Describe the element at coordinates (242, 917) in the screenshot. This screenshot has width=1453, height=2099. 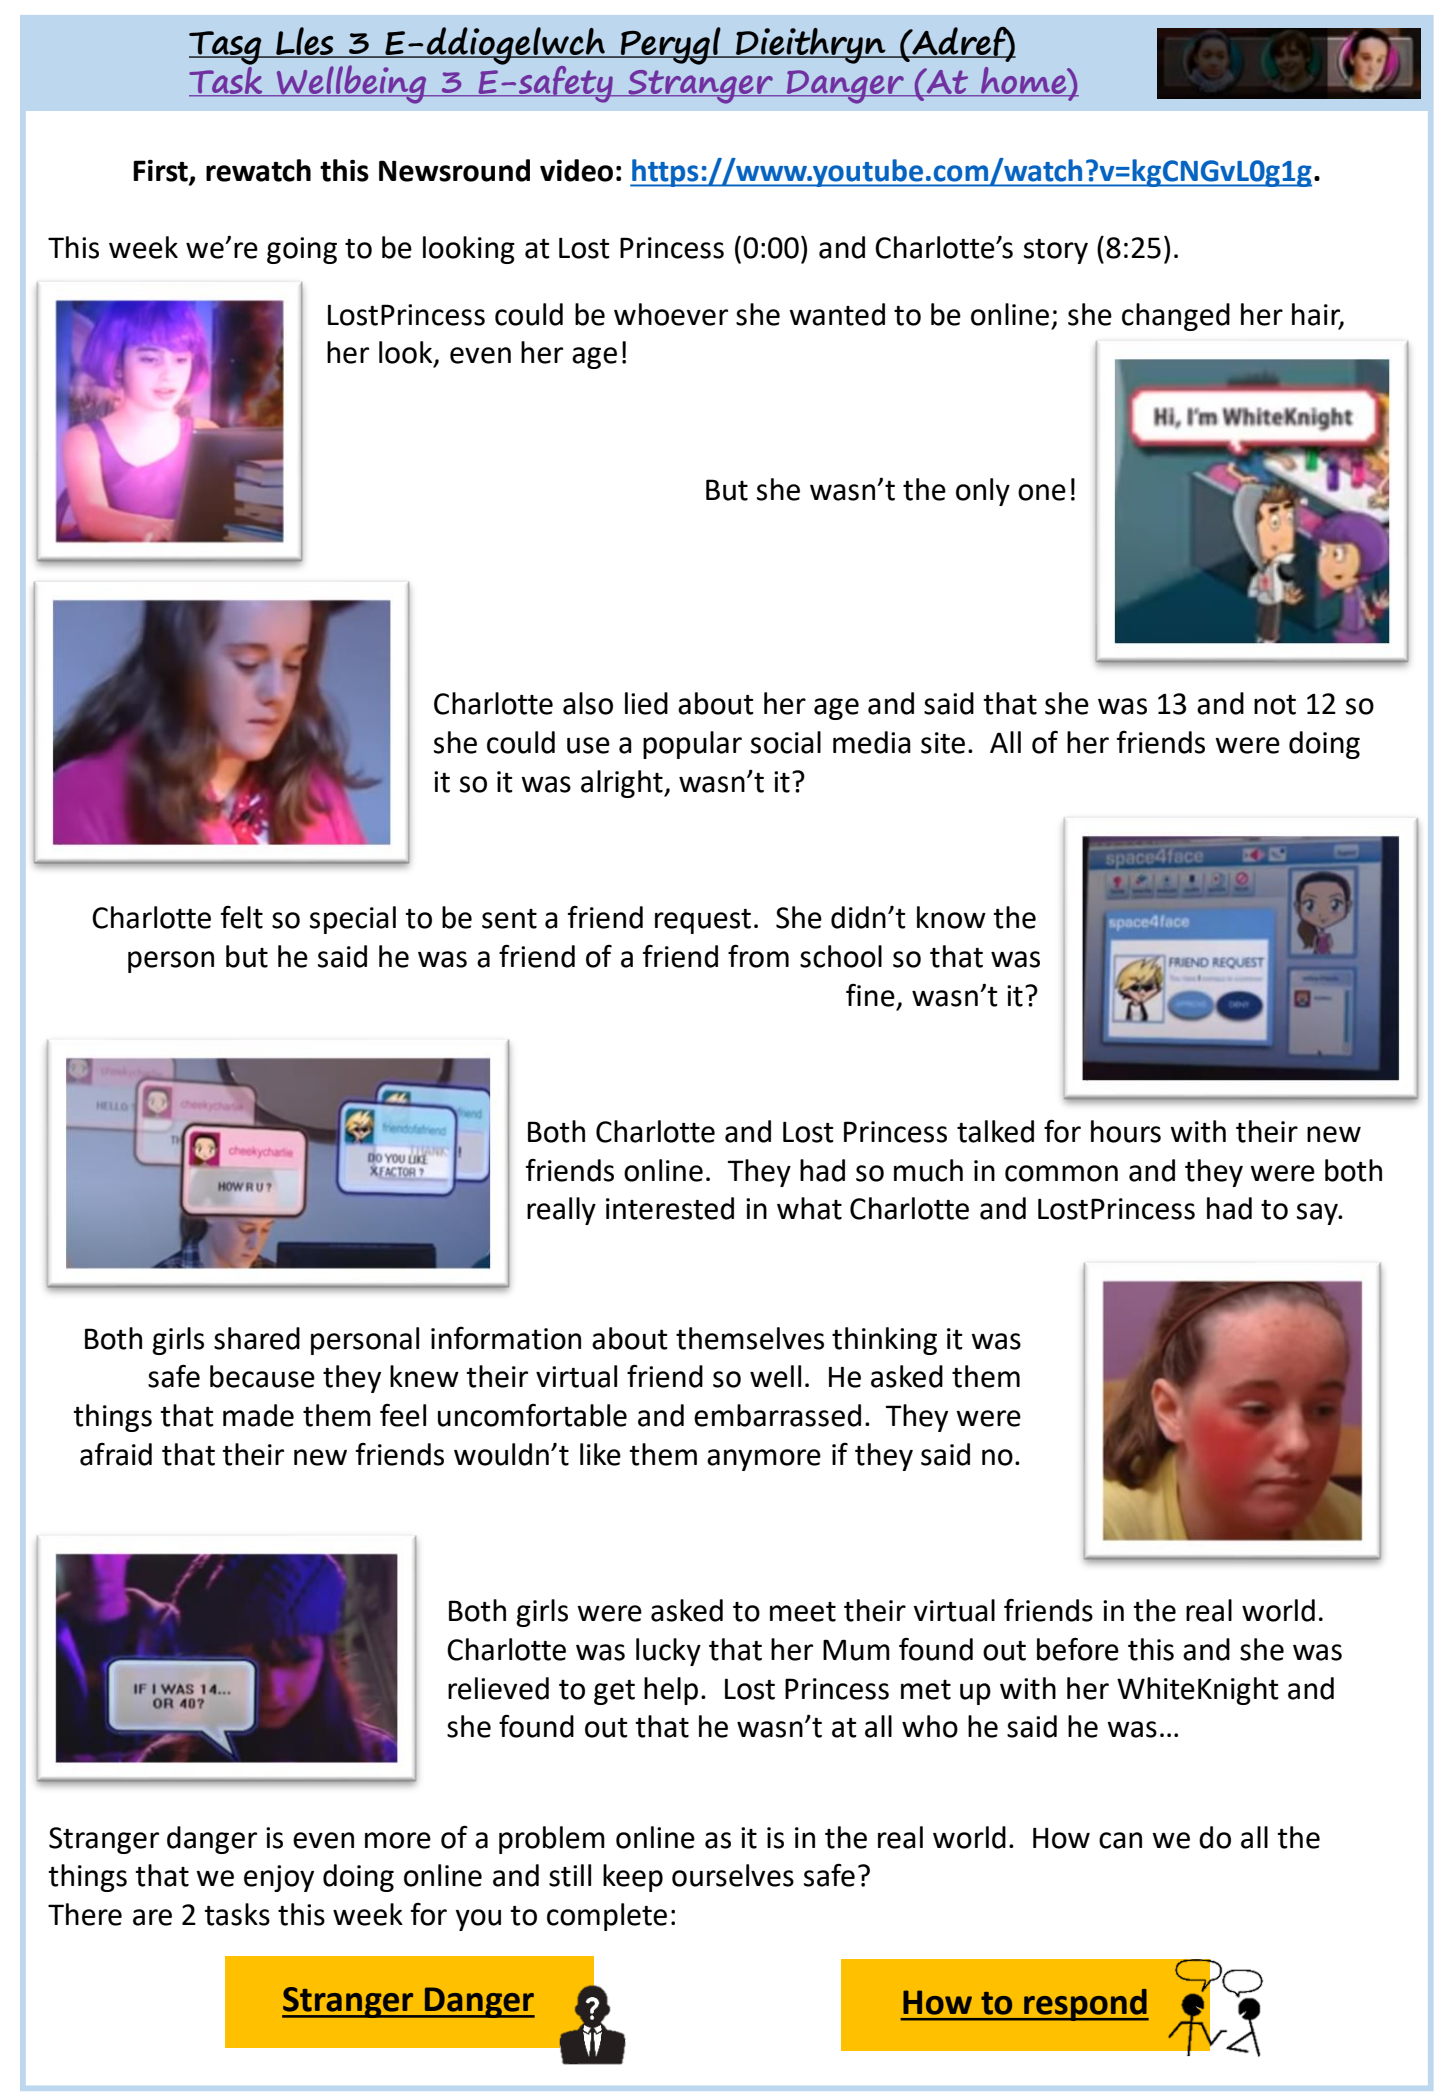
I see `felt` at that location.
